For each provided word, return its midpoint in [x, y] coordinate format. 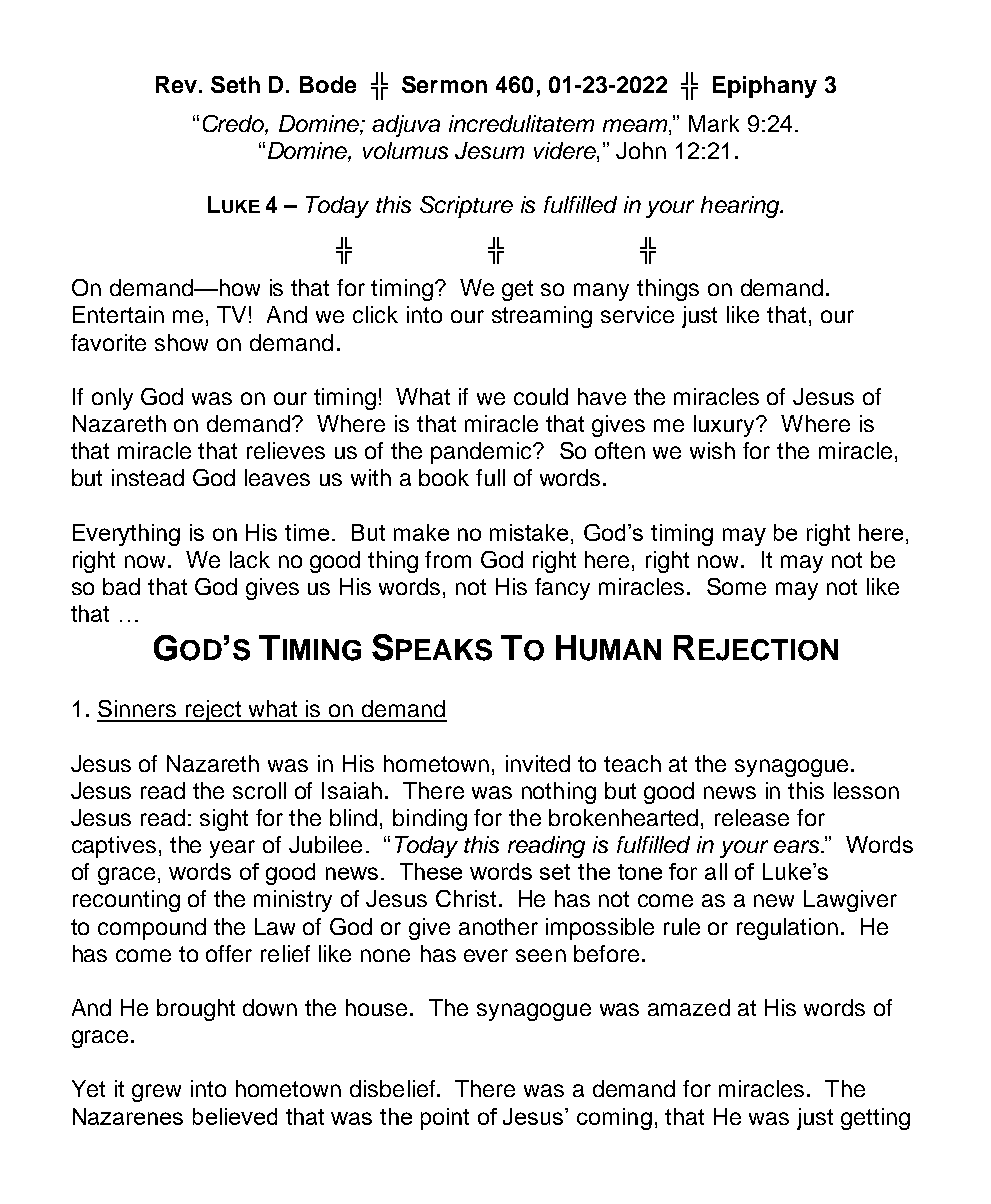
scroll [259, 790]
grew [156, 1093]
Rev [178, 84]
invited [538, 763]
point [445, 1119]
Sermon [444, 84]
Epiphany [765, 87]
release [752, 817]
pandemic [482, 453]
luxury [726, 426]
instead [148, 477]
